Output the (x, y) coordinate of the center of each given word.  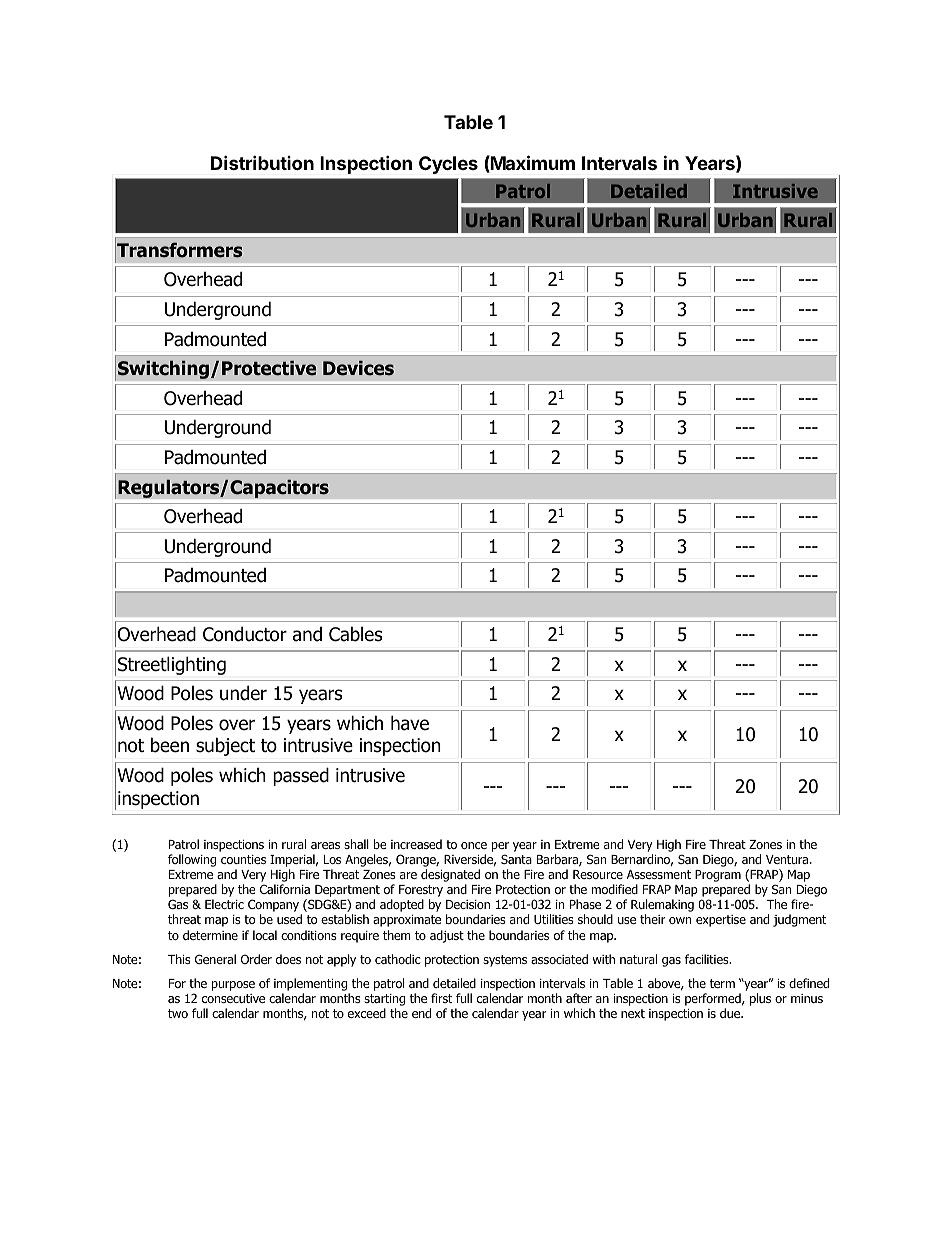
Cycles (448, 165)
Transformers (180, 250)
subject (225, 746)
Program (718, 876)
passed (301, 776)
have (410, 723)
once (474, 845)
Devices (358, 368)
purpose (233, 986)
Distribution (262, 162)
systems (505, 961)
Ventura (788, 859)
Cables (355, 634)
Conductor (245, 634)
